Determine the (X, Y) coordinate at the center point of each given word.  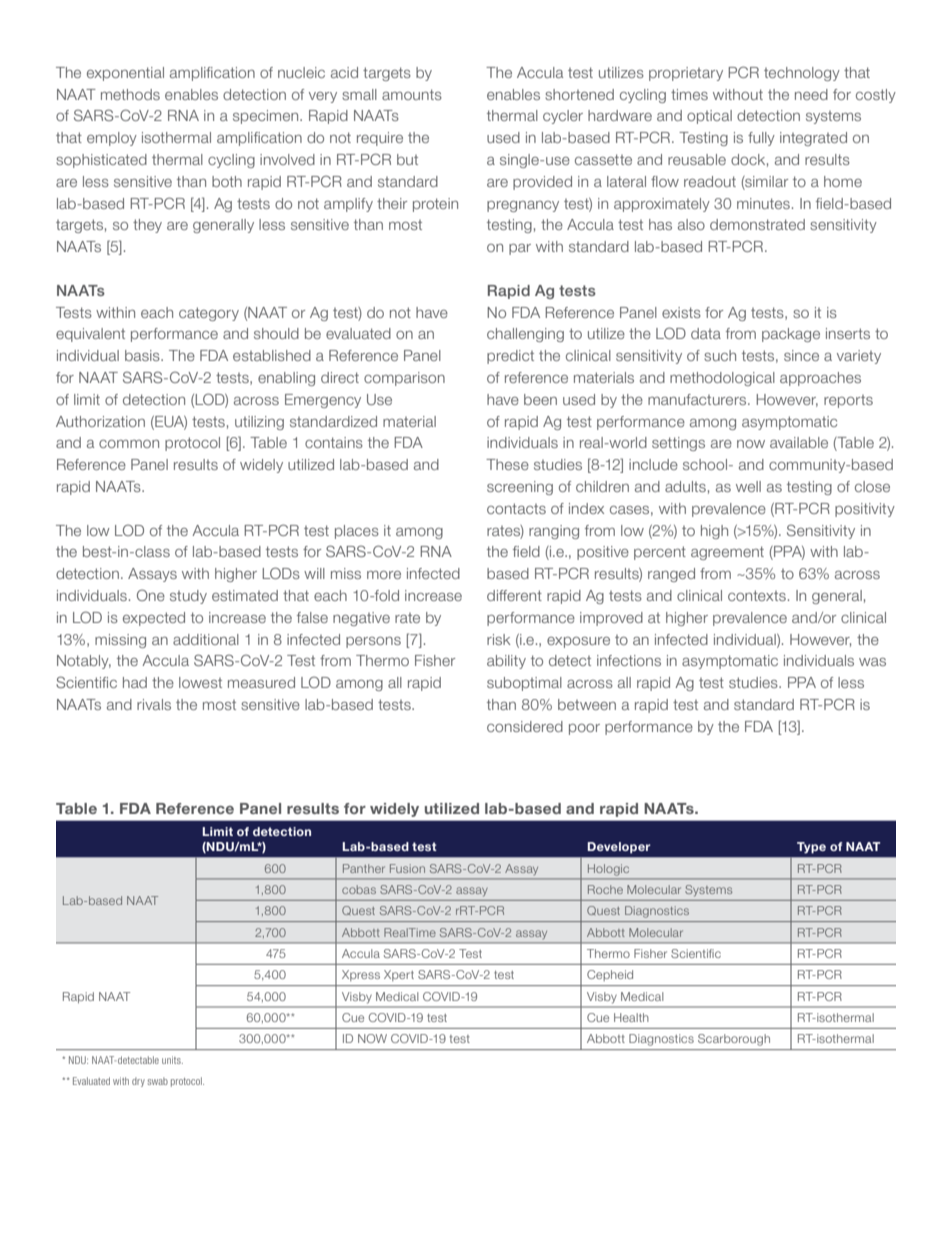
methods (130, 94)
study (188, 597)
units (172, 1060)
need (811, 94)
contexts (757, 595)
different (514, 595)
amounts (412, 94)
